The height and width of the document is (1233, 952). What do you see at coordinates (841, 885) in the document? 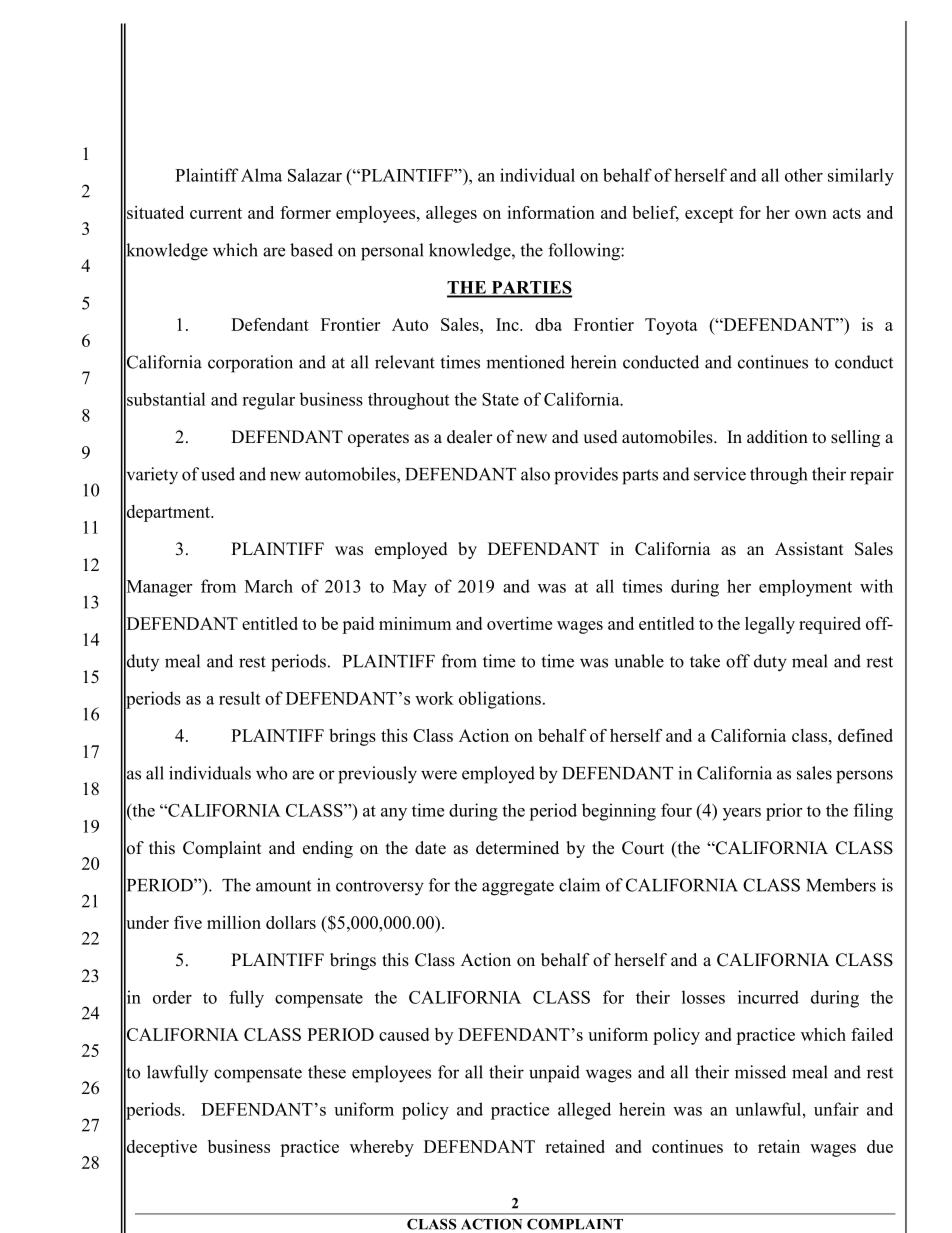
I see `Members` at bounding box center [841, 885].
